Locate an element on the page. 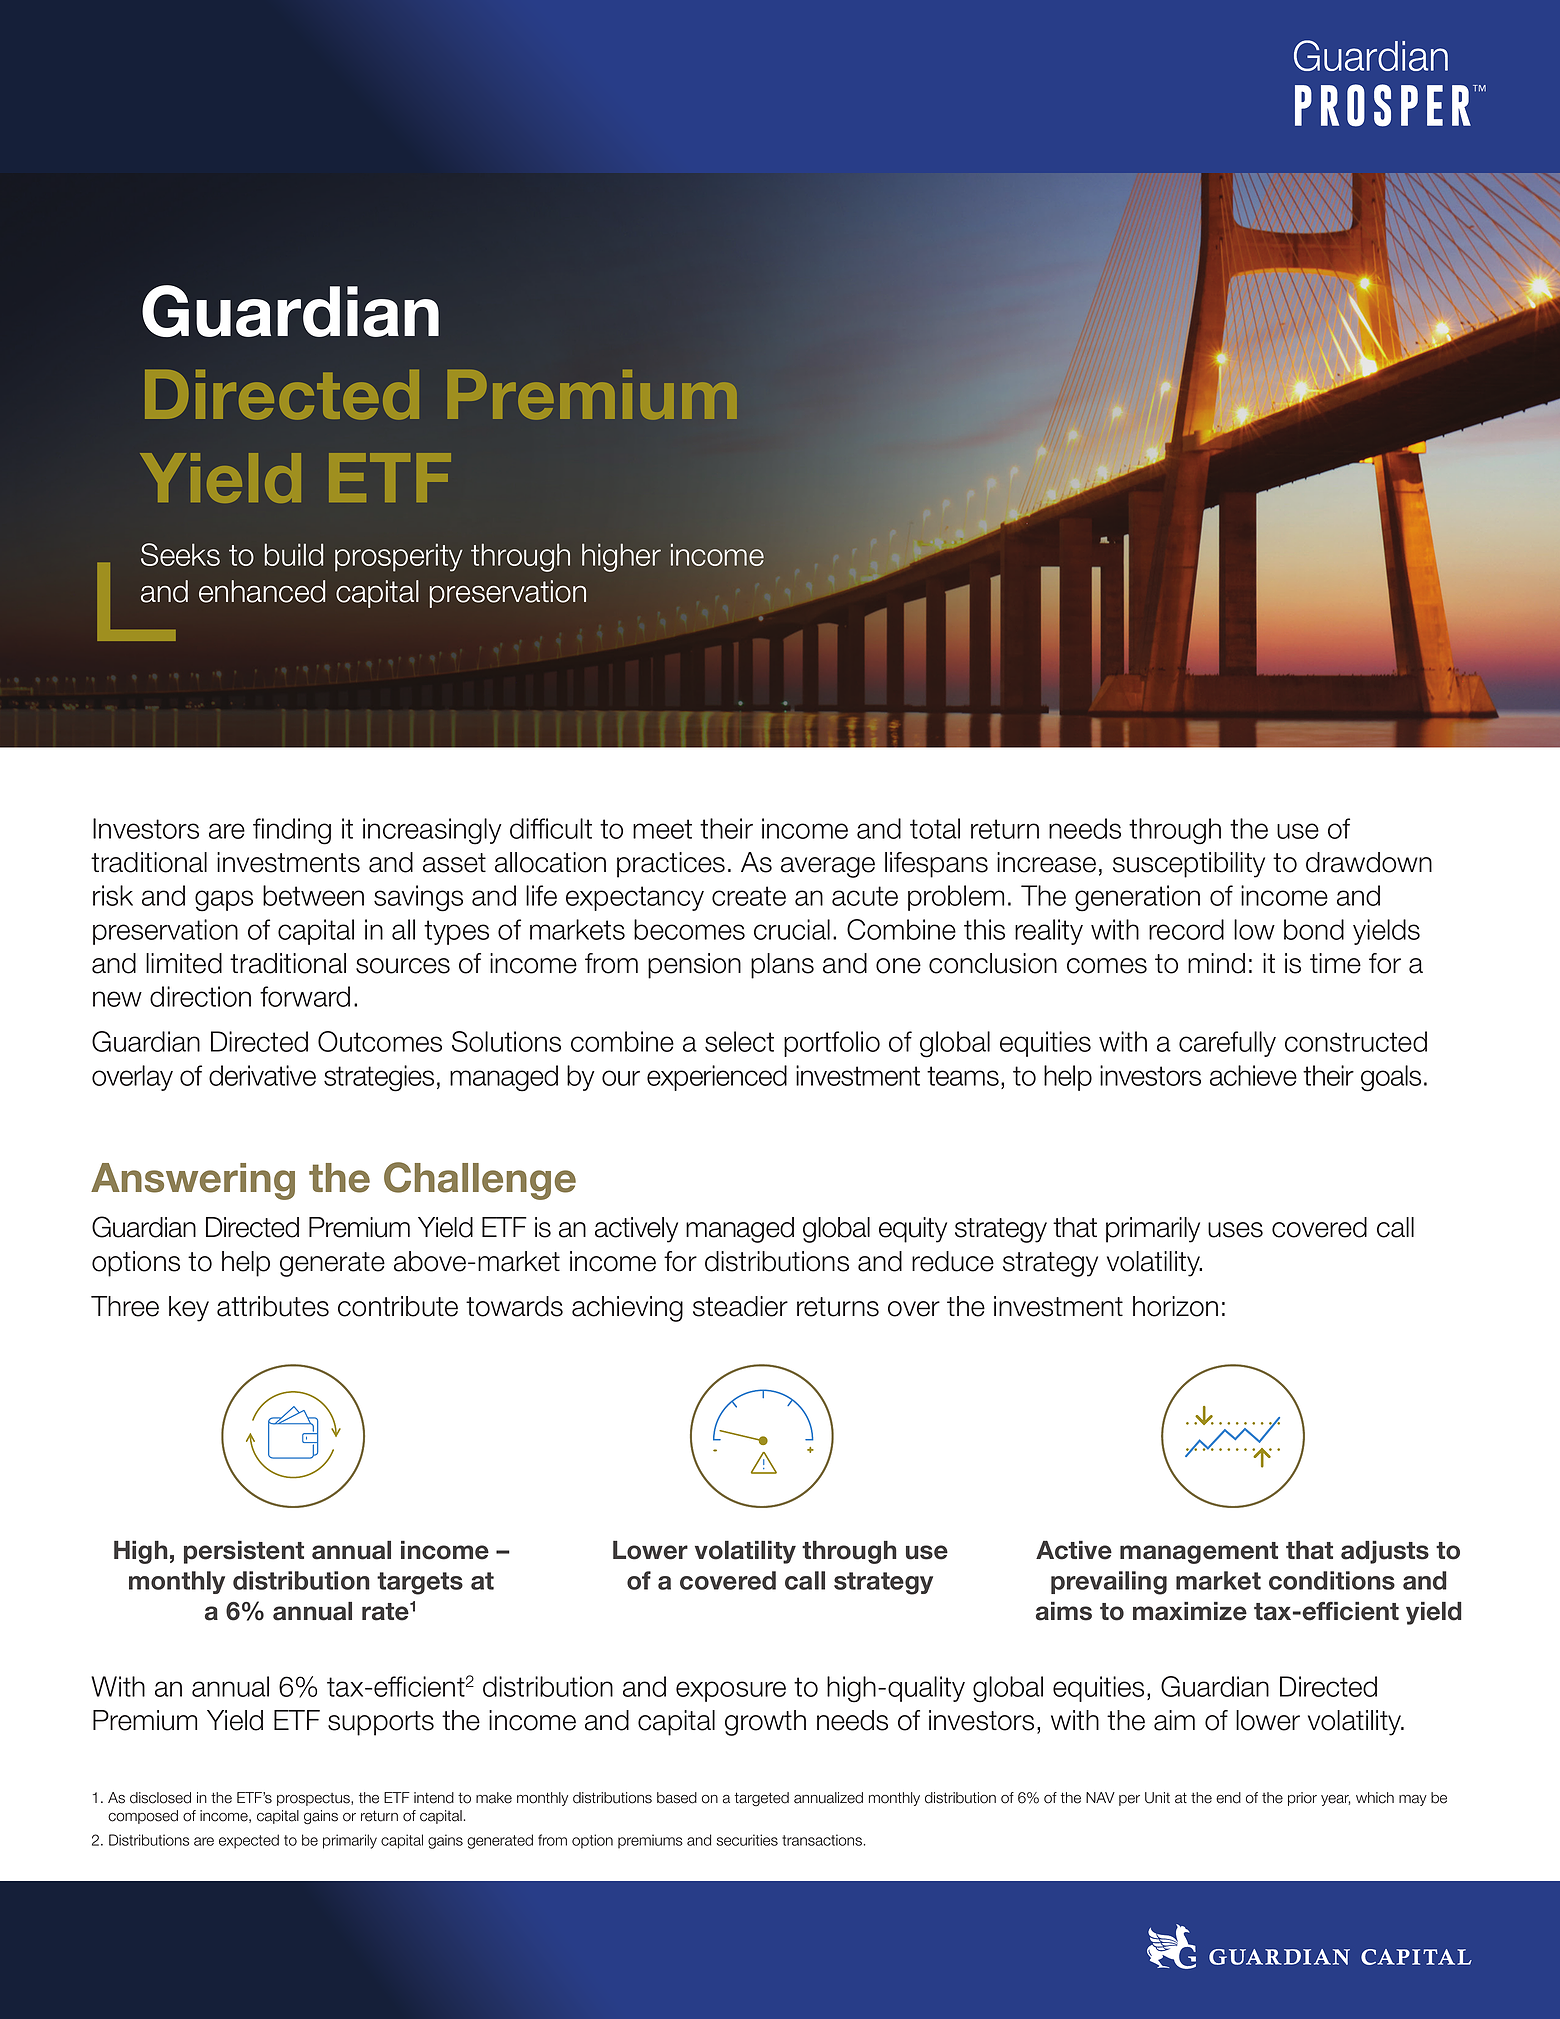 Image resolution: width=1560 pixels, height=2019 pixels. prosperity is located at coordinates (399, 557).
